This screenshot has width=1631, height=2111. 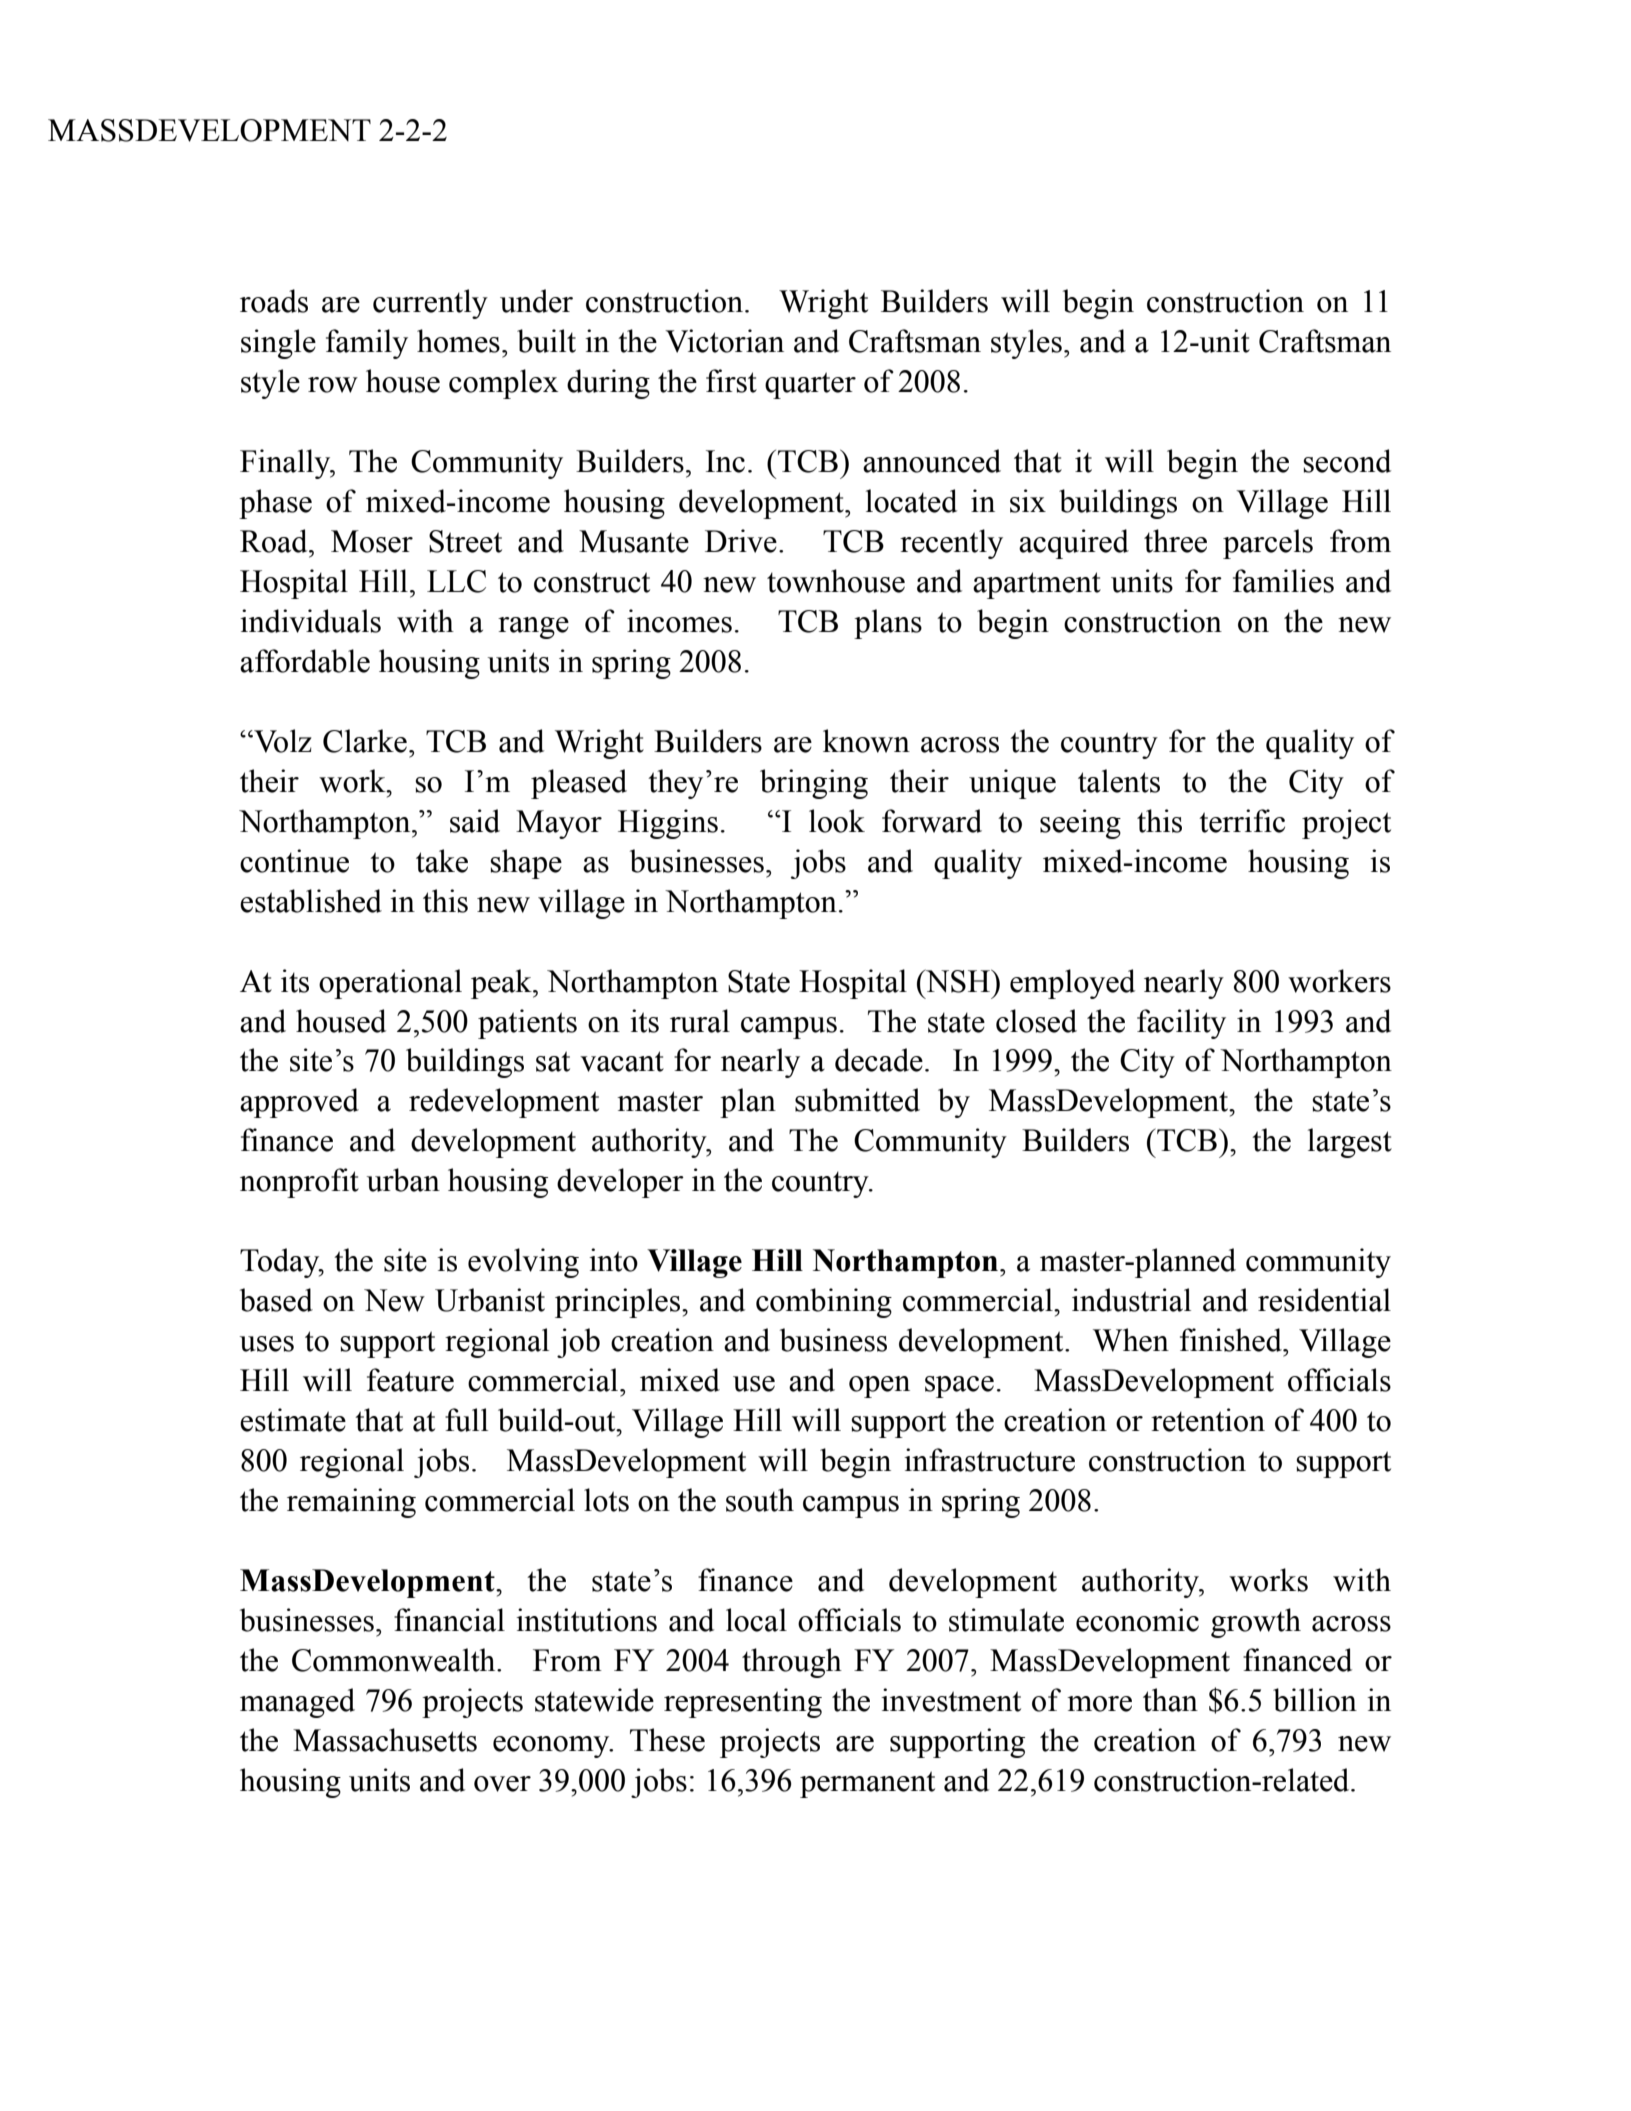 I want to click on representing, so click(x=743, y=1703).
